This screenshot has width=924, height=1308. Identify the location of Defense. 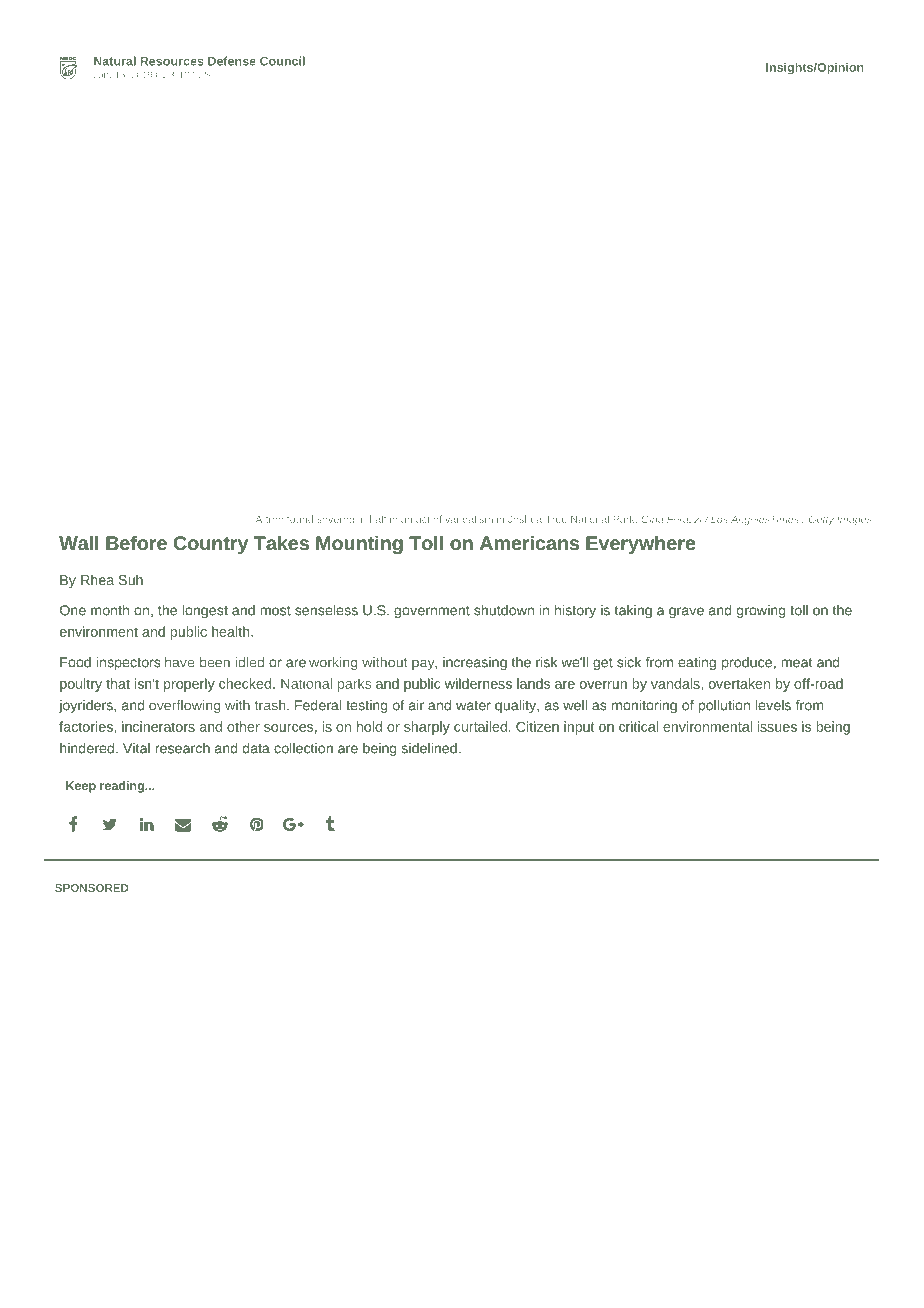
(232, 61).
